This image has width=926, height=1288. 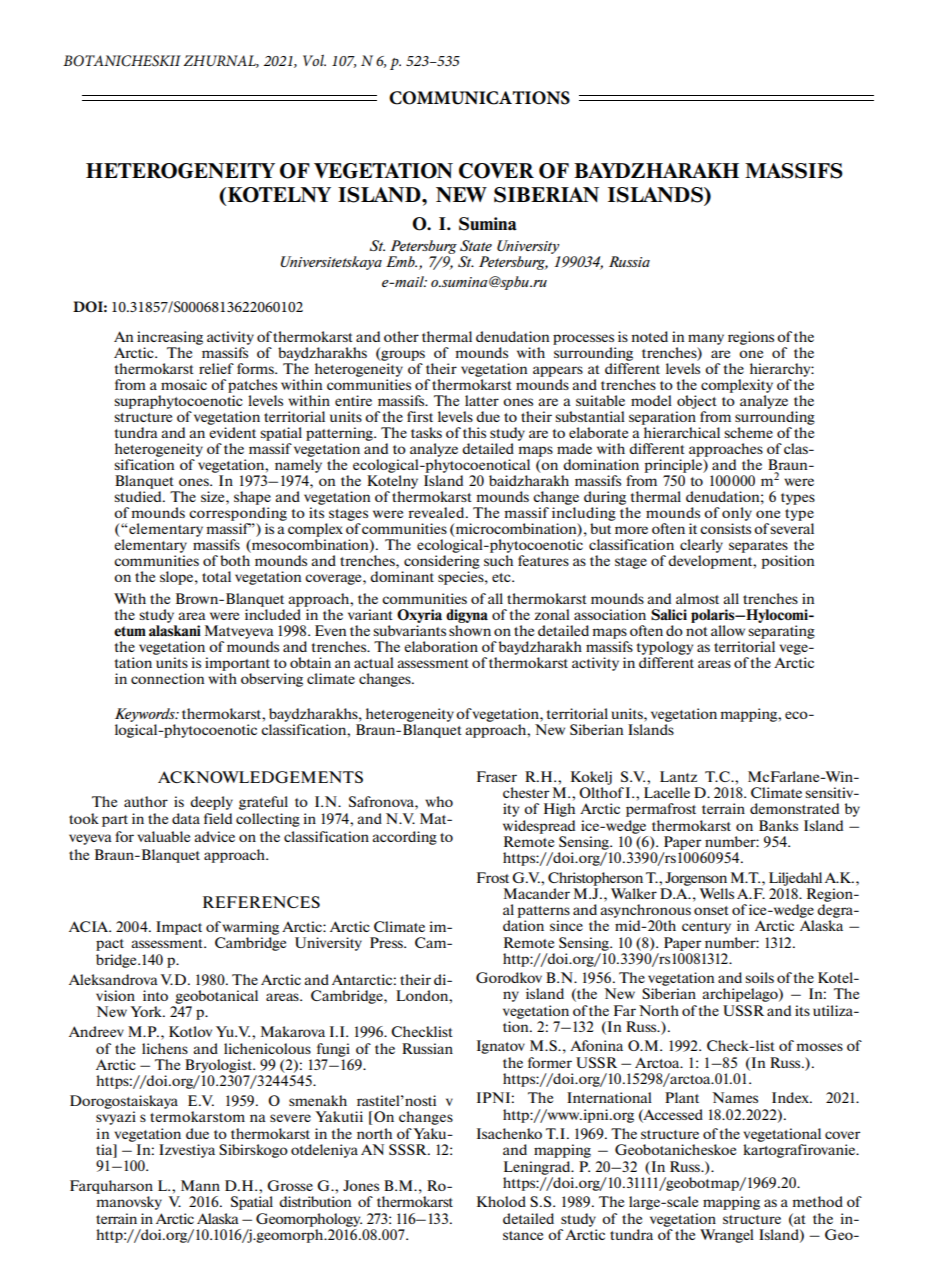 What do you see at coordinates (146, 801) in the image?
I see `author` at bounding box center [146, 801].
